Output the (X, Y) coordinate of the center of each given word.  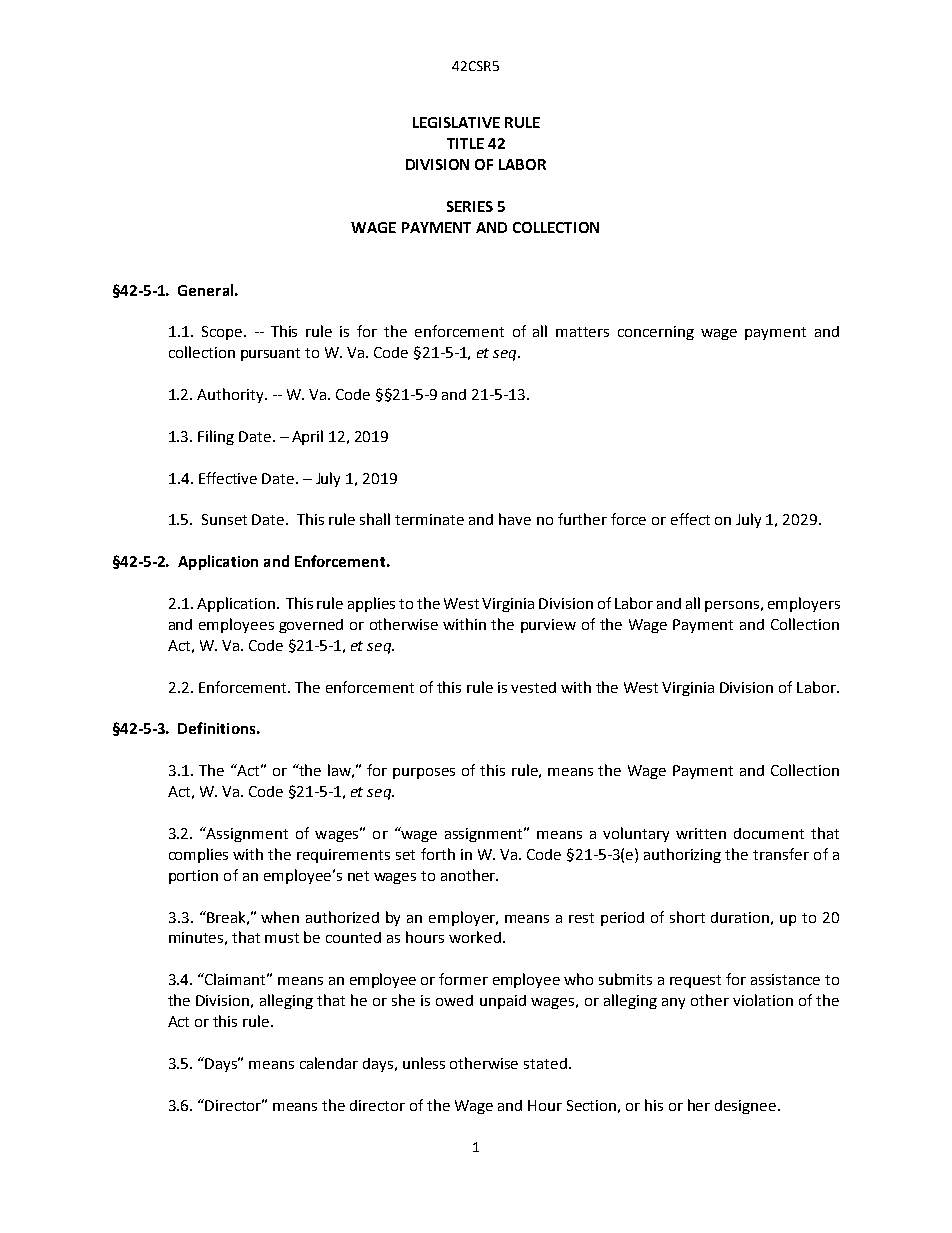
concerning (656, 333)
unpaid (503, 1002)
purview (548, 626)
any (673, 1003)
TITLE (465, 143)
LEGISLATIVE (456, 122)
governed (311, 626)
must (282, 938)
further (582, 519)
